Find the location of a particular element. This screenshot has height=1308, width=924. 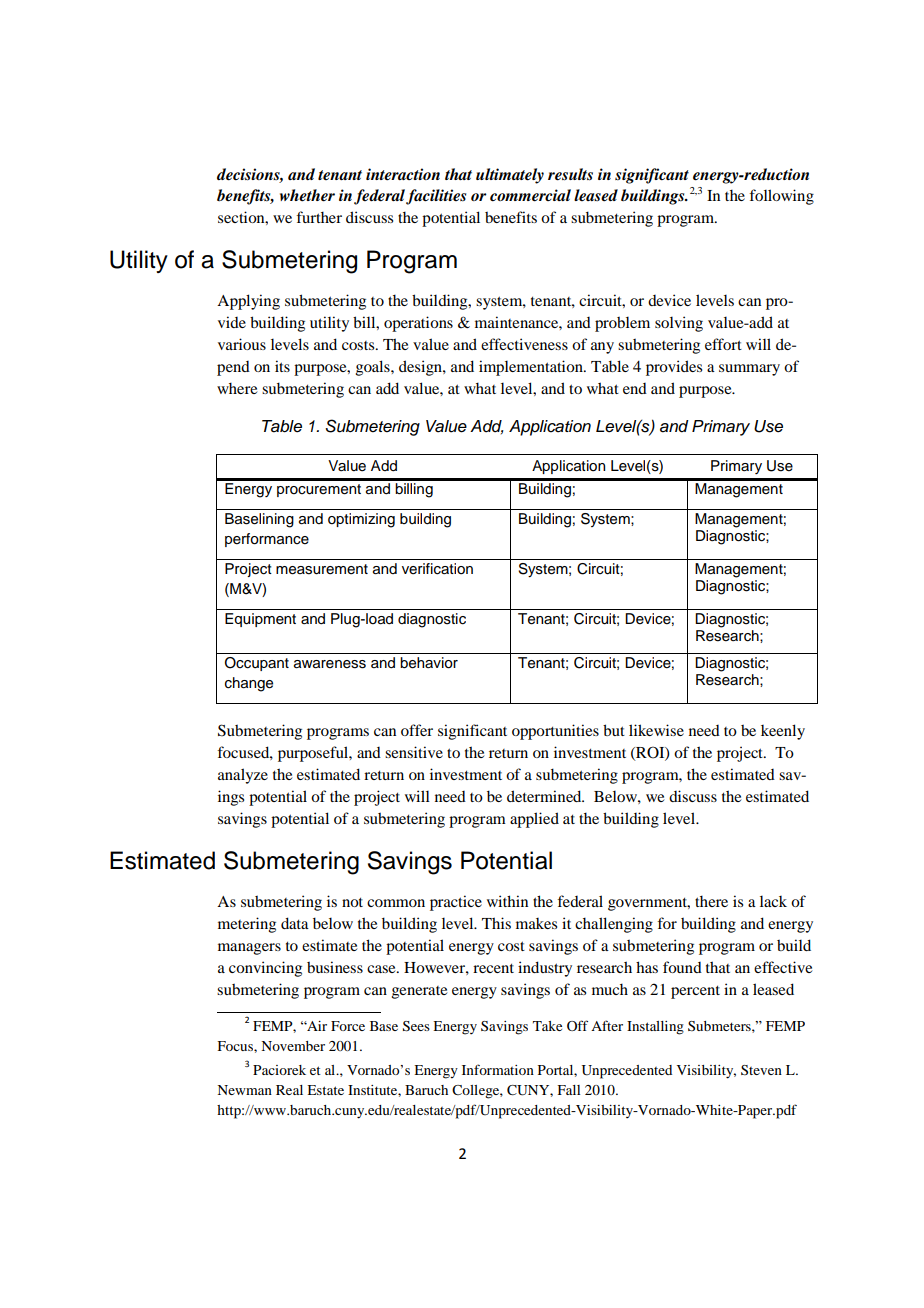

determined is located at coordinates (545, 796).
